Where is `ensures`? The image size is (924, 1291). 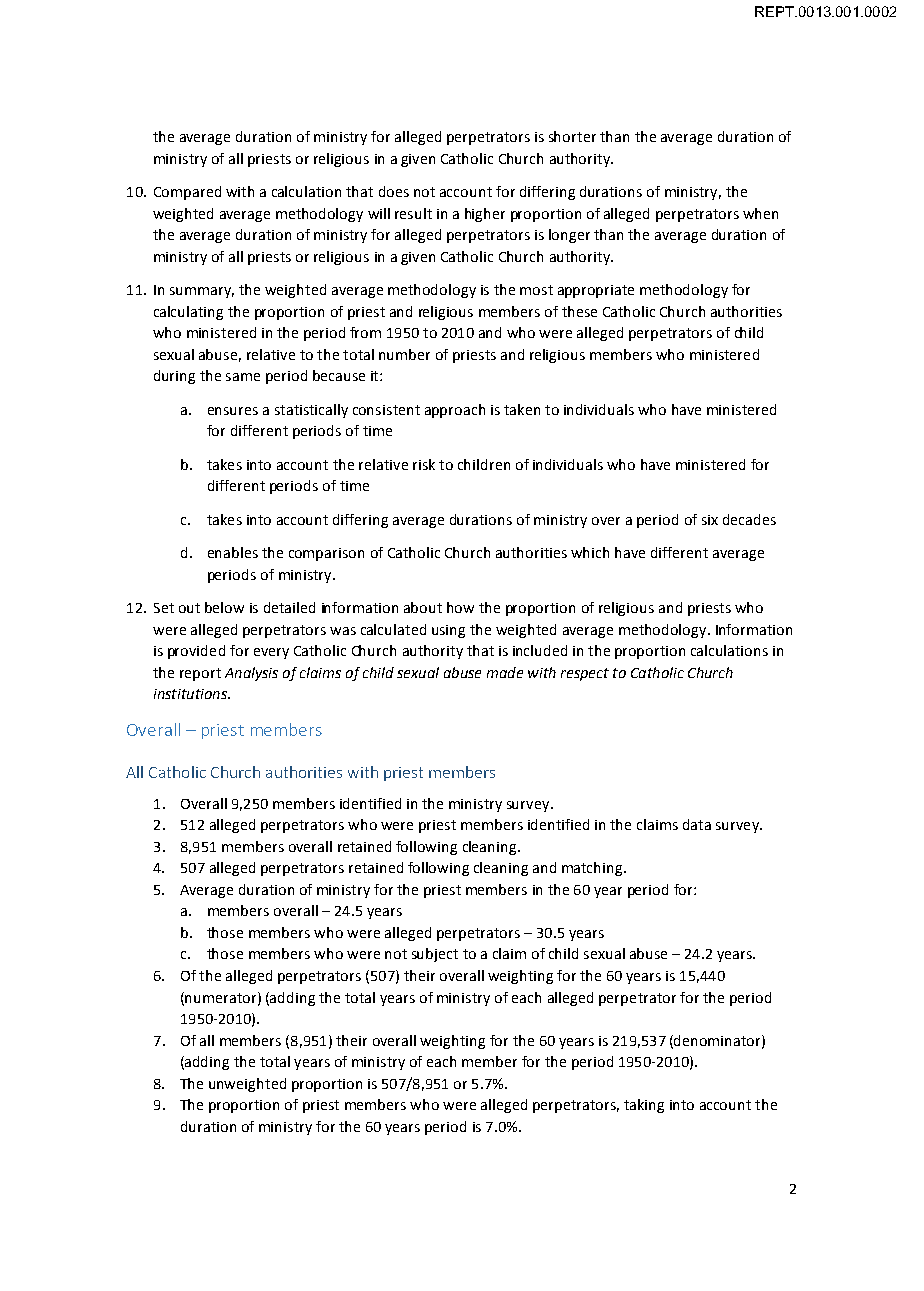 ensures is located at coordinates (233, 411).
